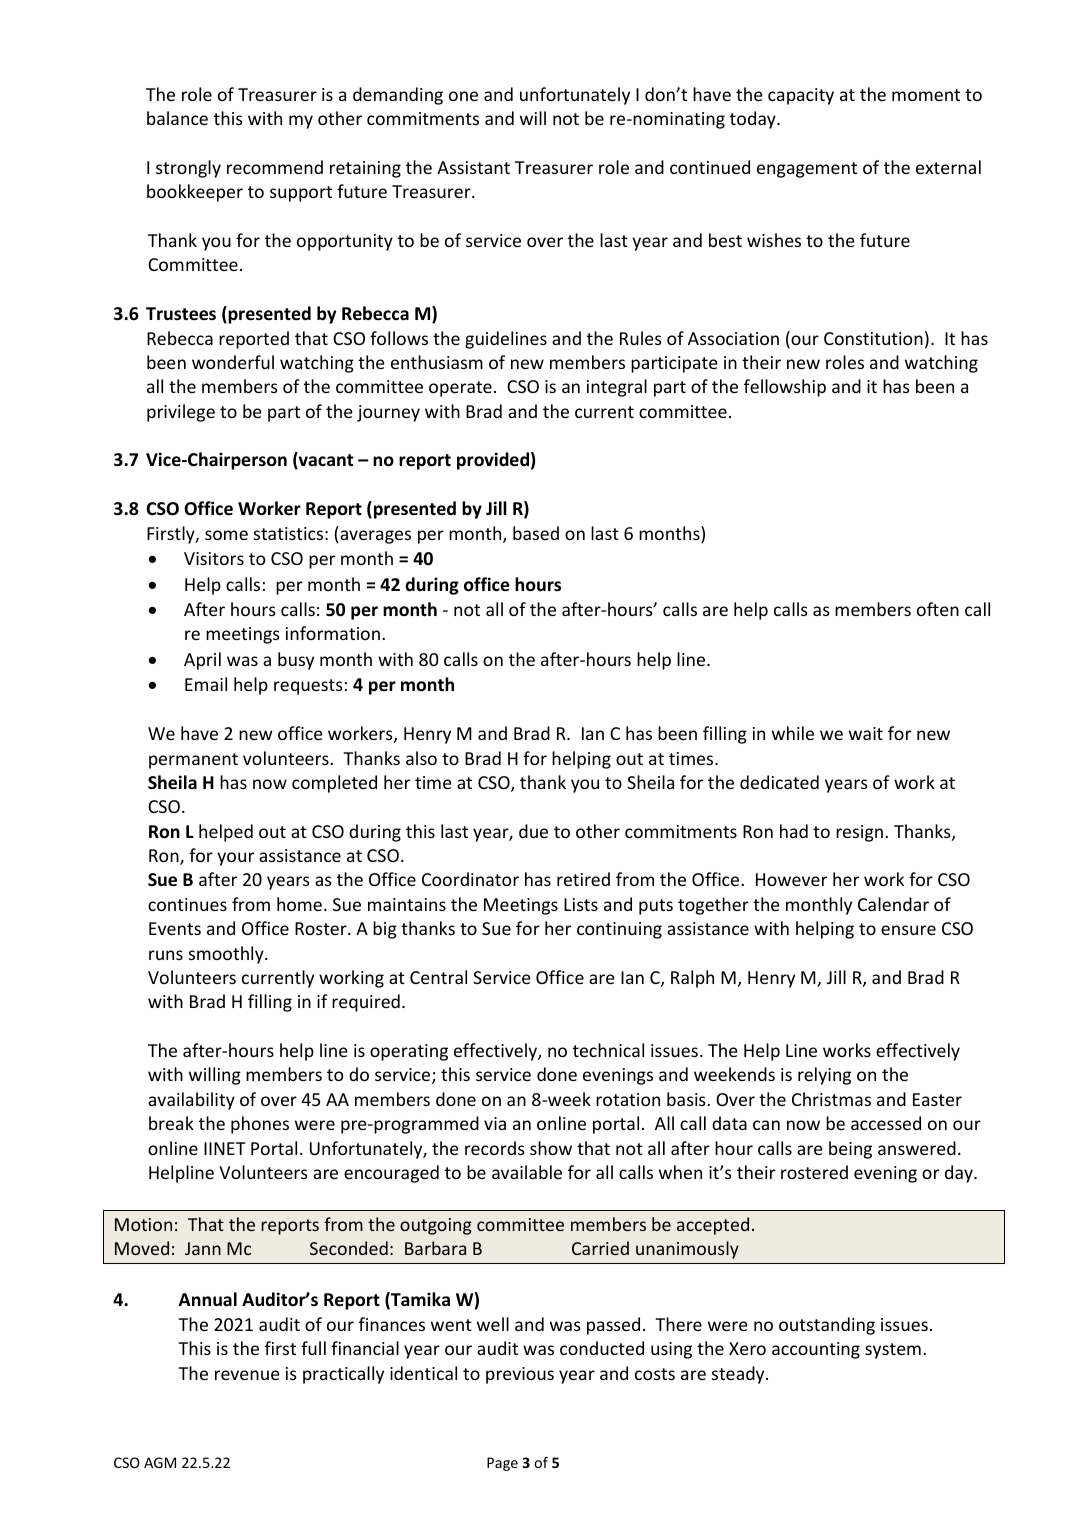 The image size is (1081, 1529). What do you see at coordinates (807, 170) in the screenshot?
I see `engagement` at bounding box center [807, 170].
